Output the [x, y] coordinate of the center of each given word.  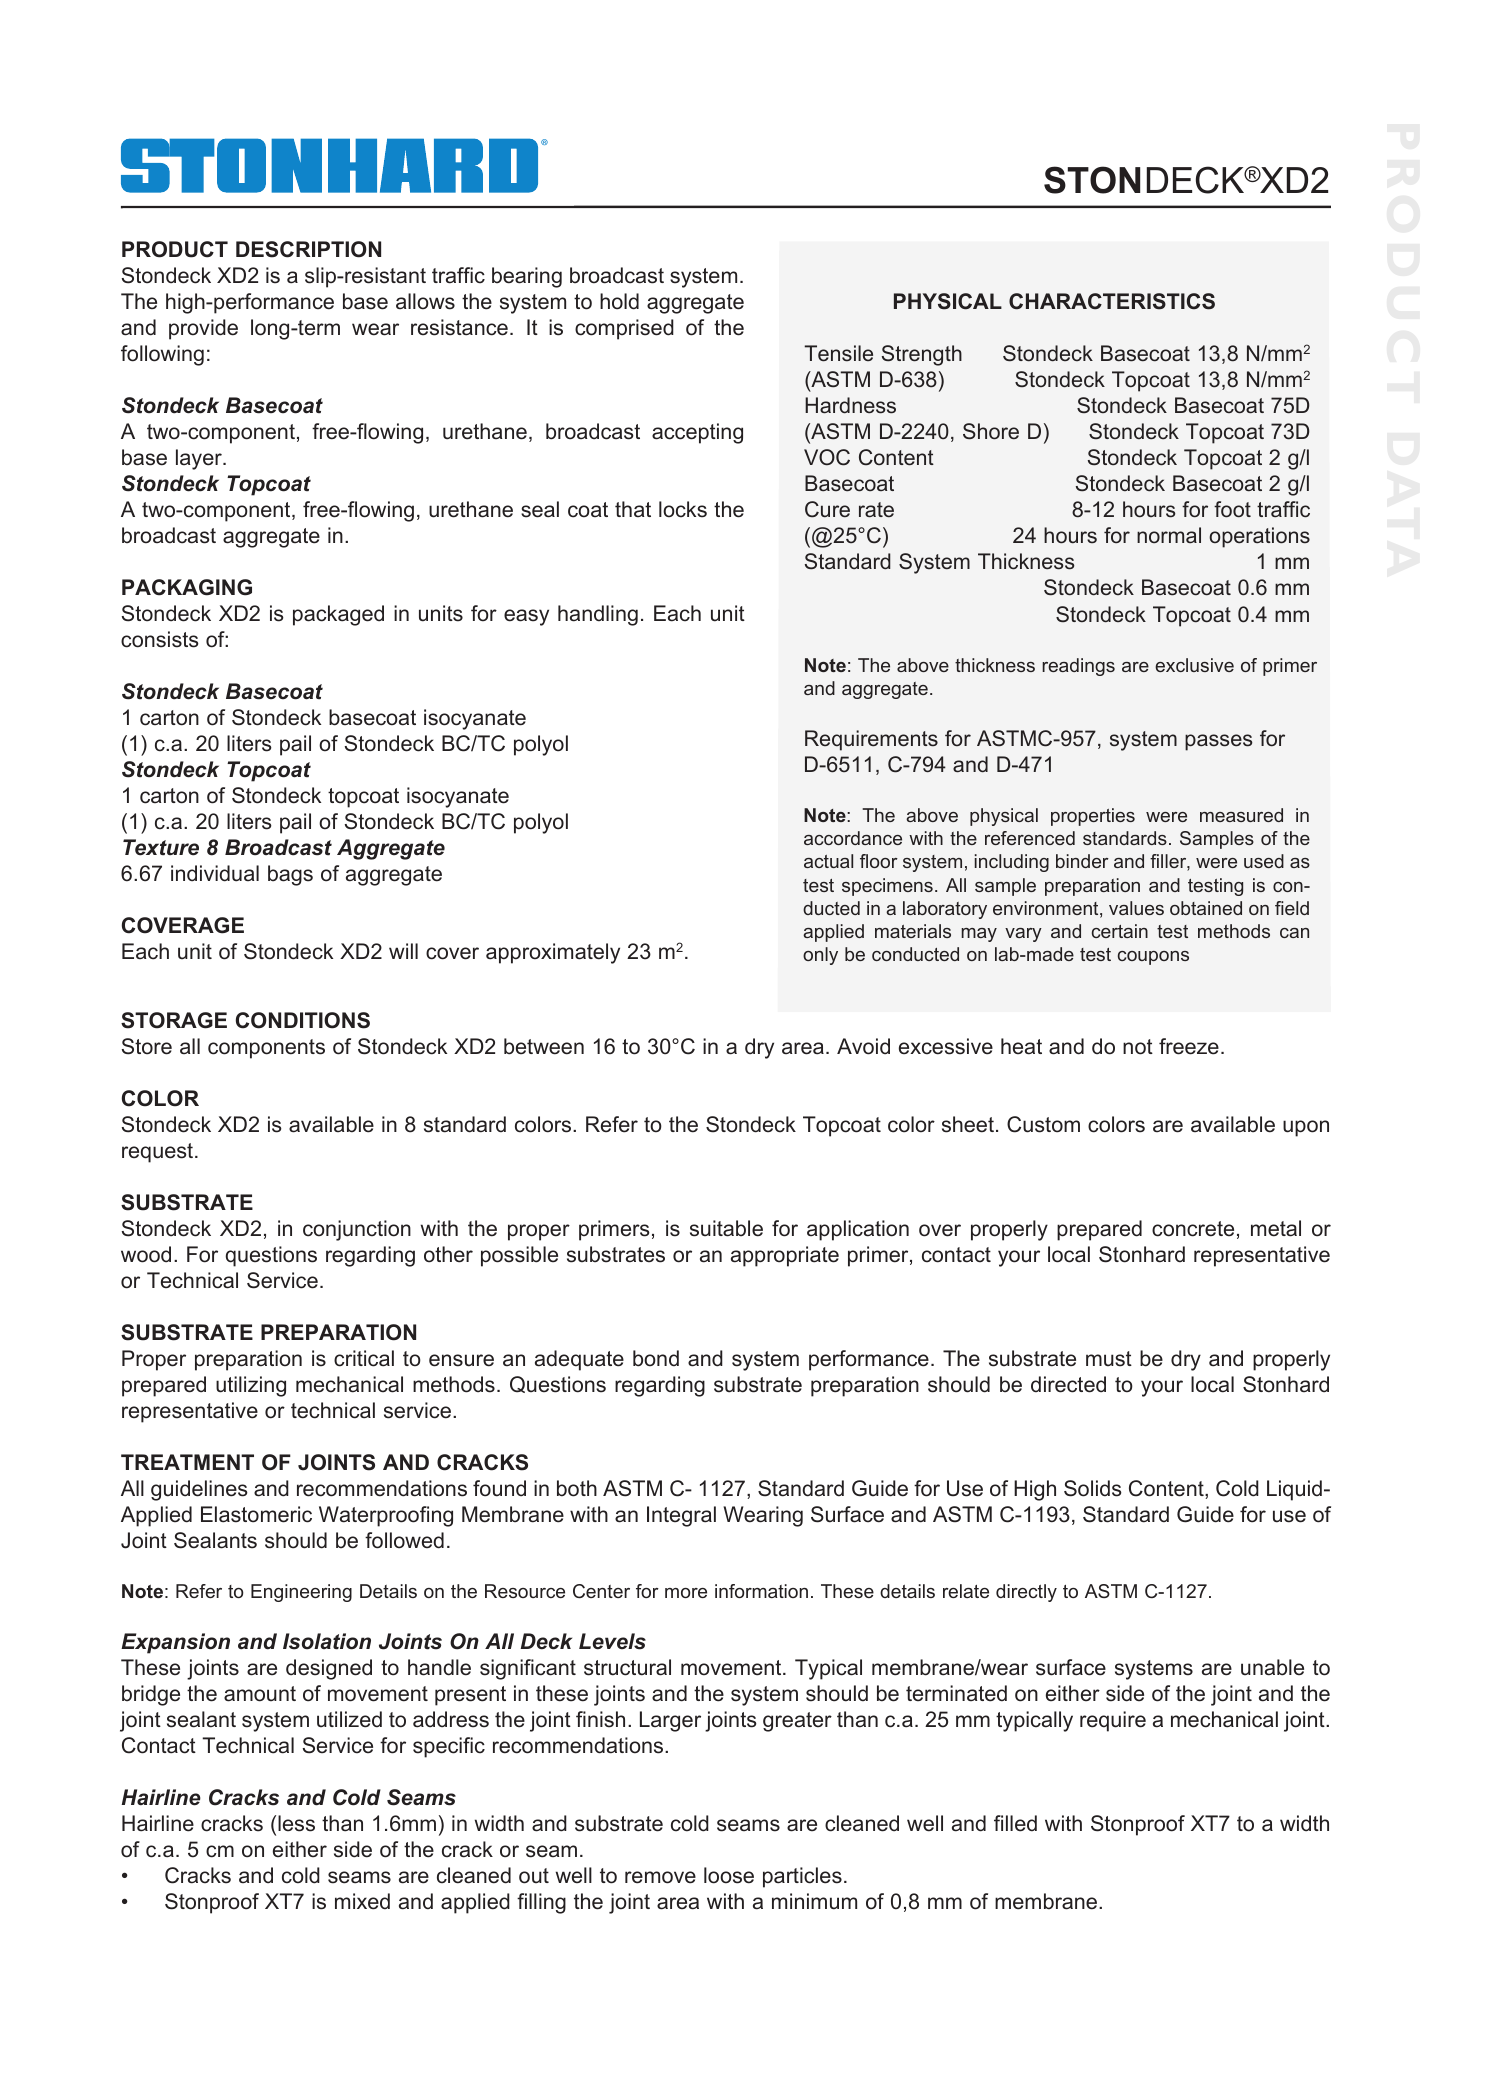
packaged [338, 615]
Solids [1093, 1488]
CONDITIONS [303, 1020]
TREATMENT [187, 1462]
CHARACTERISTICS [1112, 301]
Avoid [863, 1046]
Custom [1043, 1124]
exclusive [1194, 665]
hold [619, 301]
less [296, 1823]
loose [729, 1875]
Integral [681, 1516]
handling [598, 615]
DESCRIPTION [308, 249]
